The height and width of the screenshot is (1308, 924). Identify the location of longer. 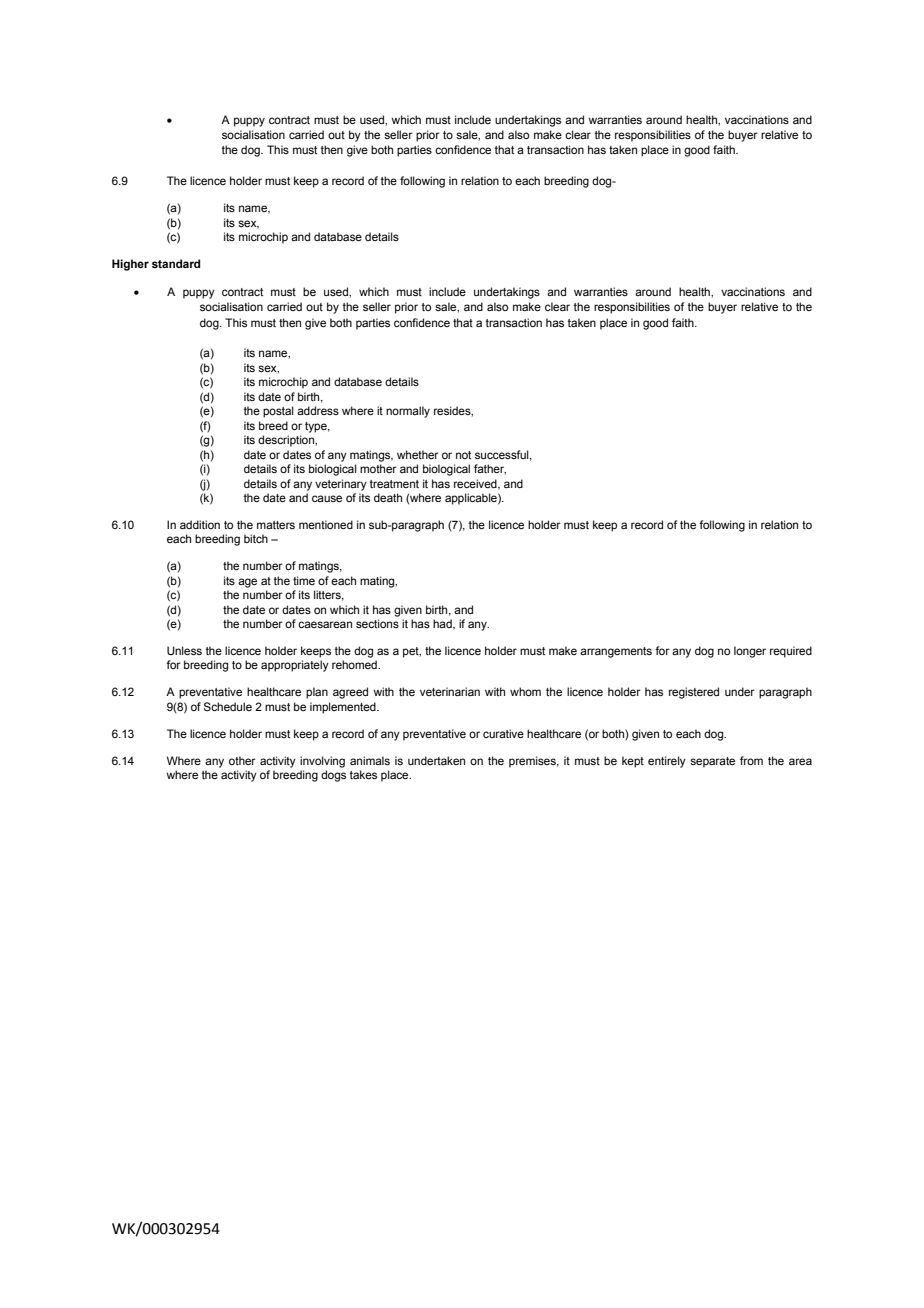
(750, 652).
